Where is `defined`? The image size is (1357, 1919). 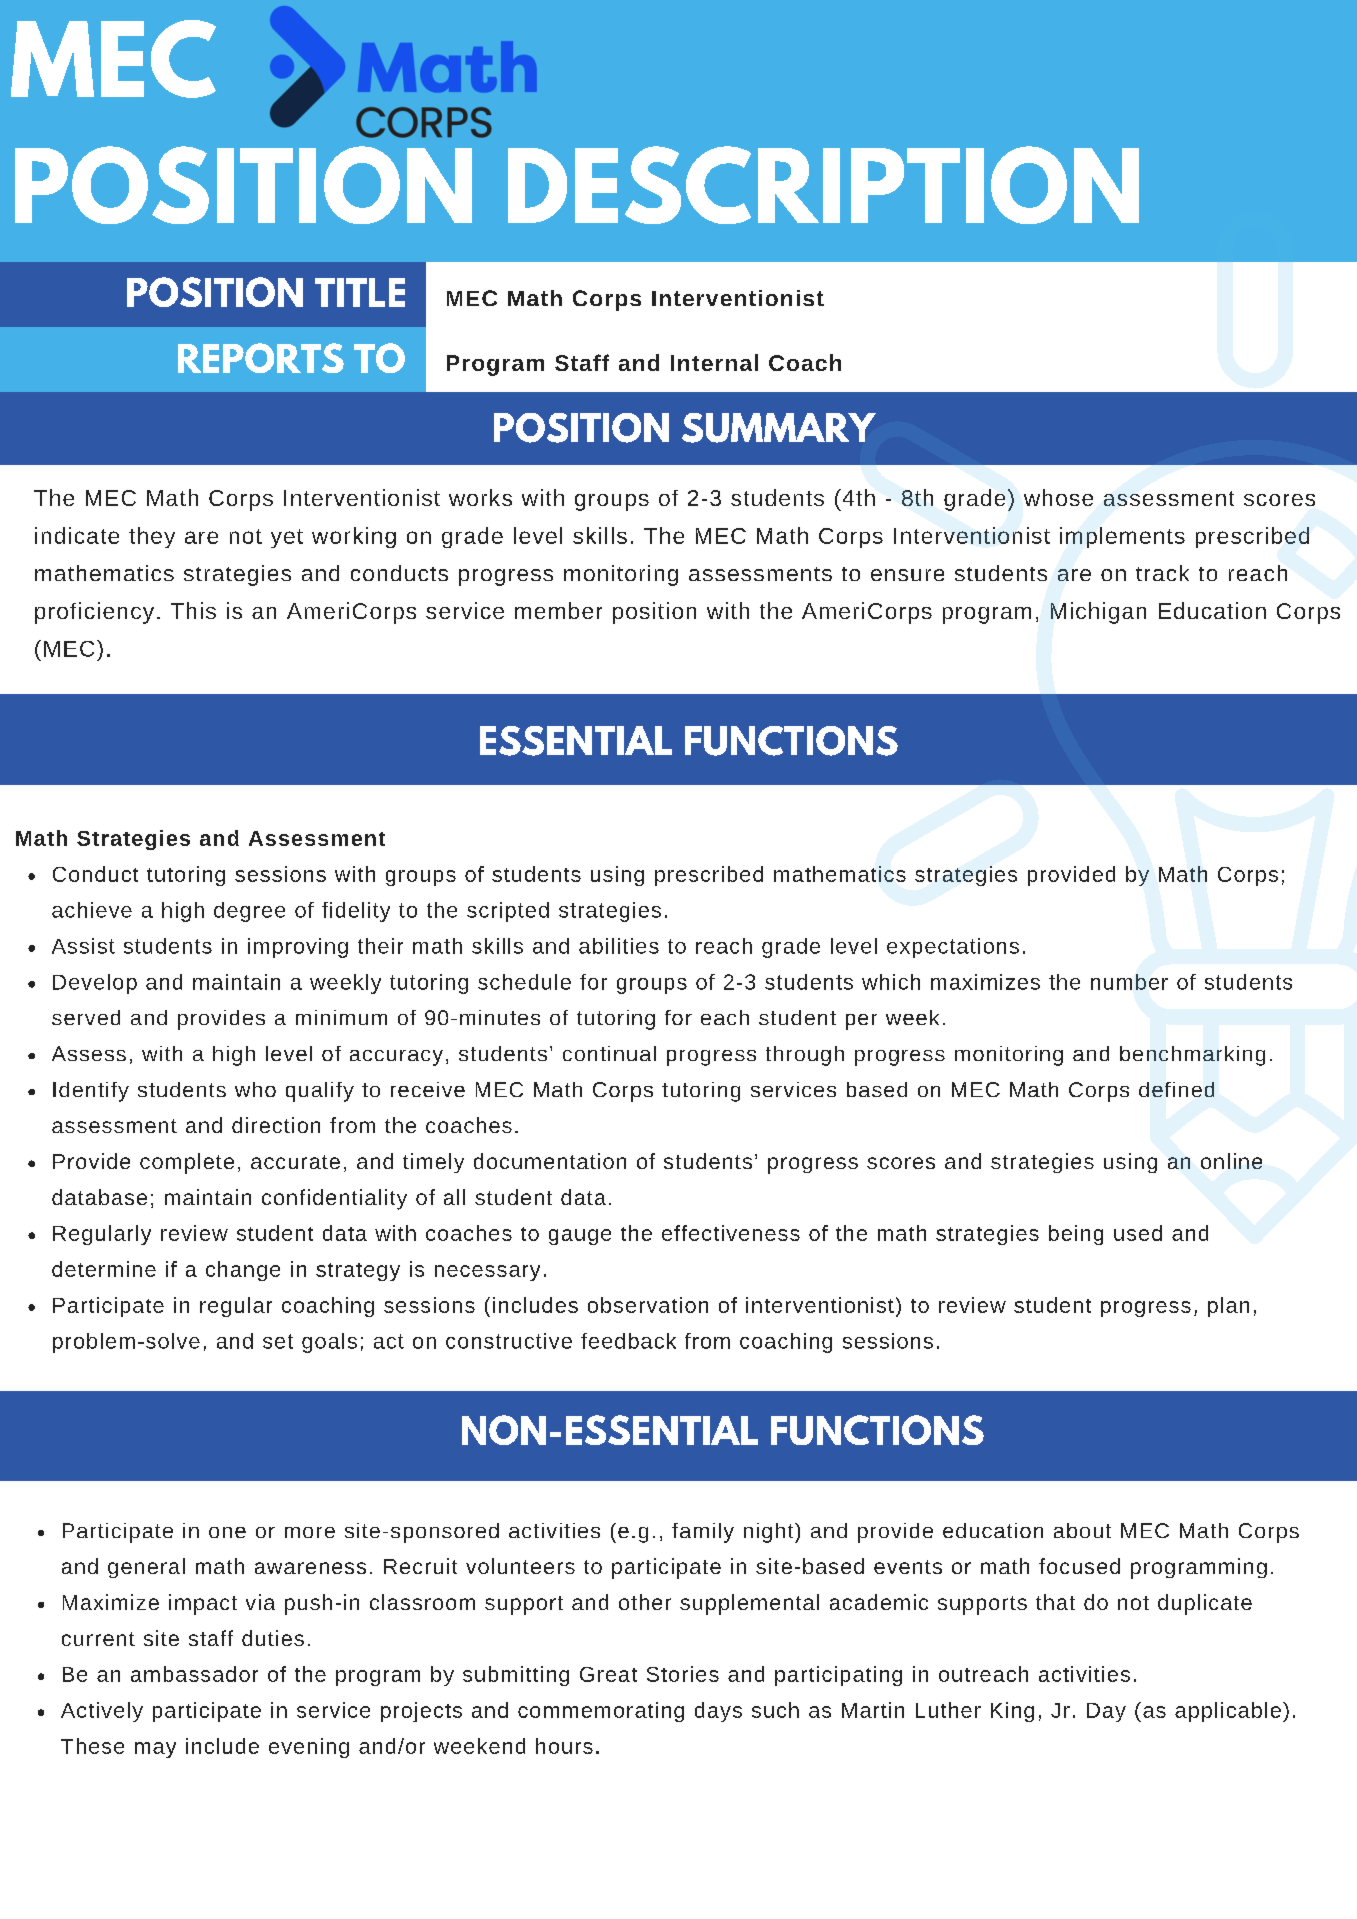 defined is located at coordinates (1176, 1089).
